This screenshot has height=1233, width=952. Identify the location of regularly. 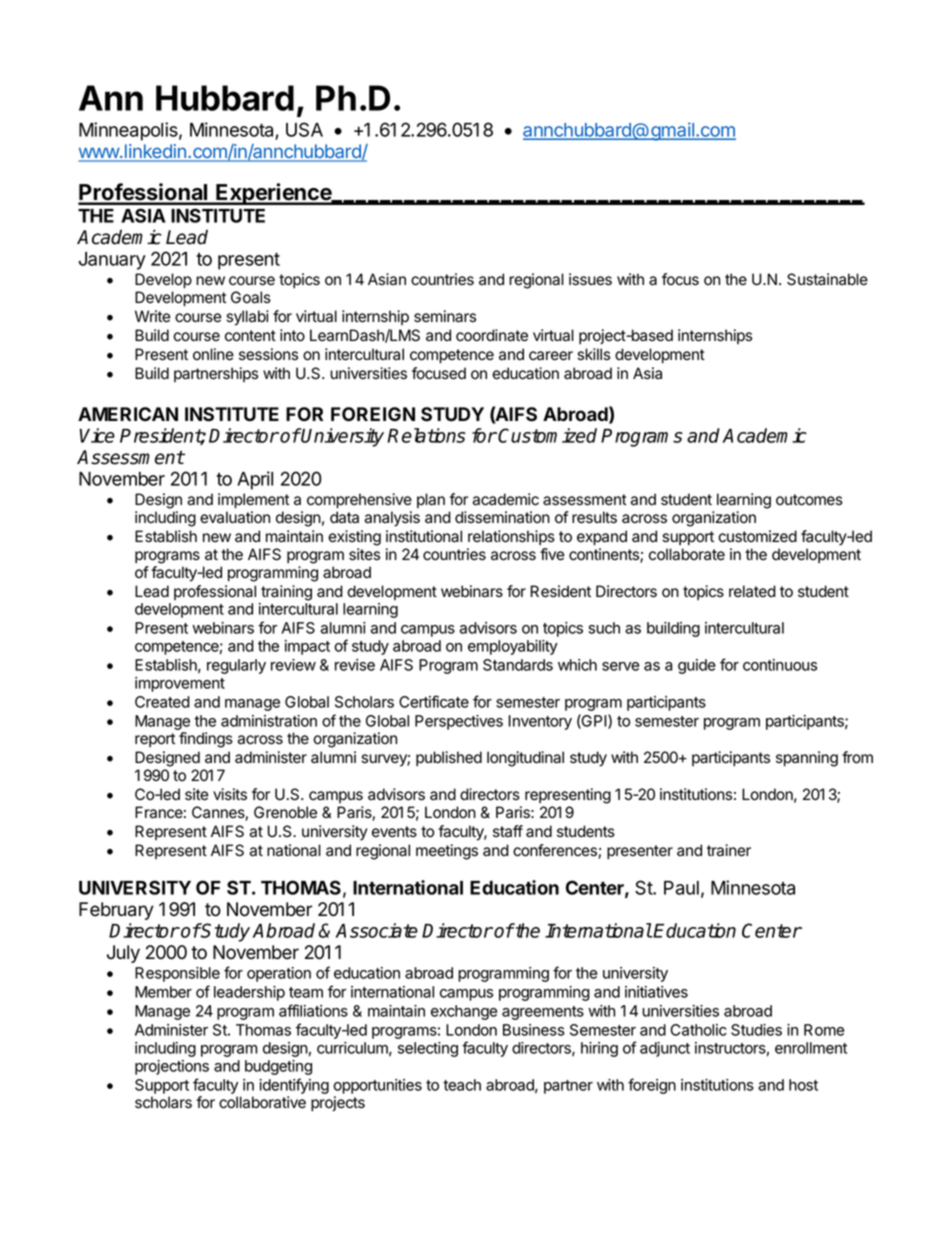
(236, 666).
